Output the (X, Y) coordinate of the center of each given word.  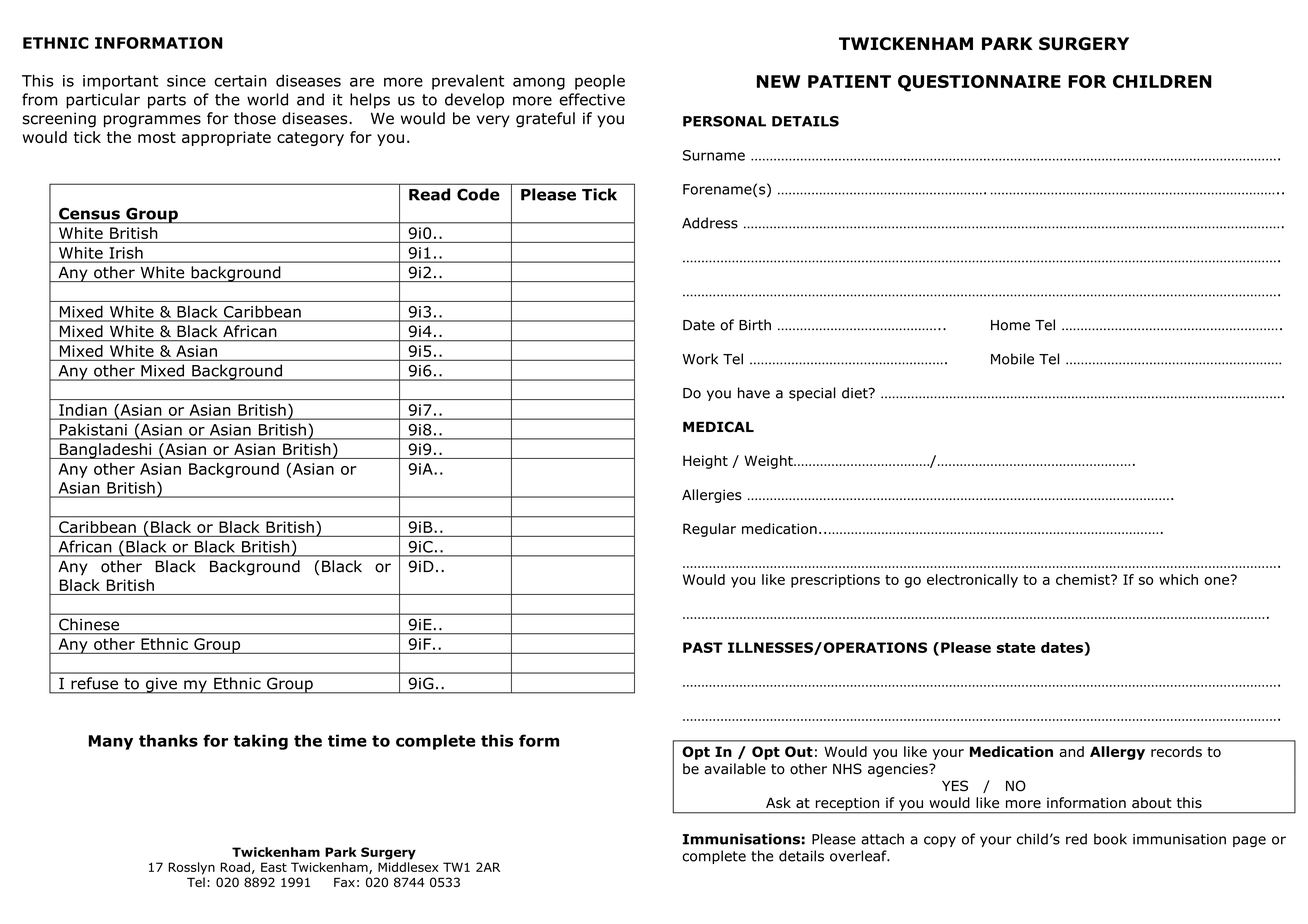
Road (235, 867)
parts (167, 101)
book (1110, 839)
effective (592, 99)
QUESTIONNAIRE (979, 83)
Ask (778, 802)
